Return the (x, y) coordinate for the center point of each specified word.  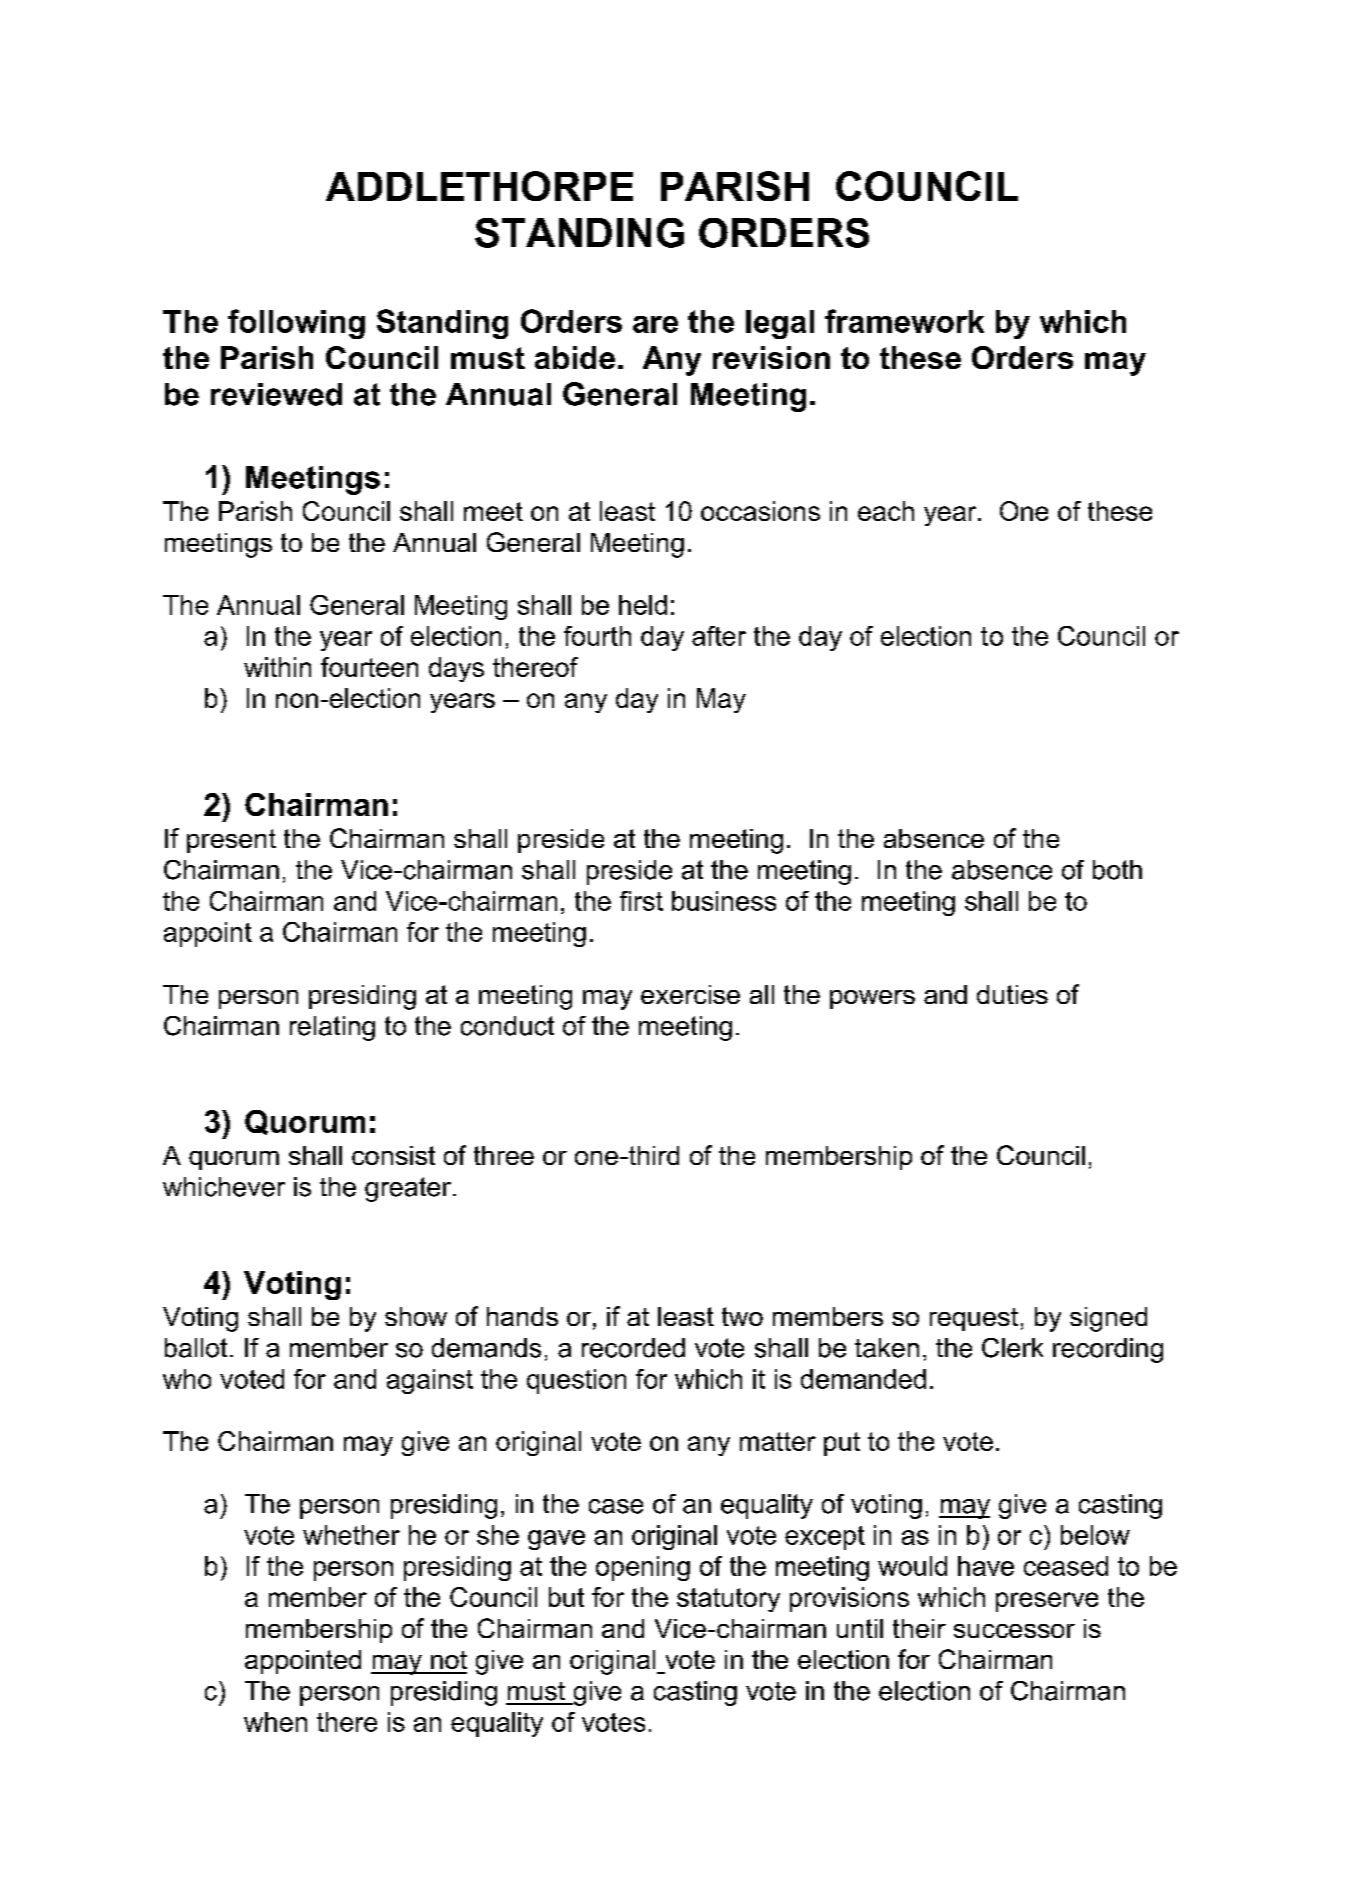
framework (904, 321)
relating (332, 1028)
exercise (690, 994)
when (275, 1722)
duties (1012, 994)
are (655, 324)
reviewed (276, 394)
